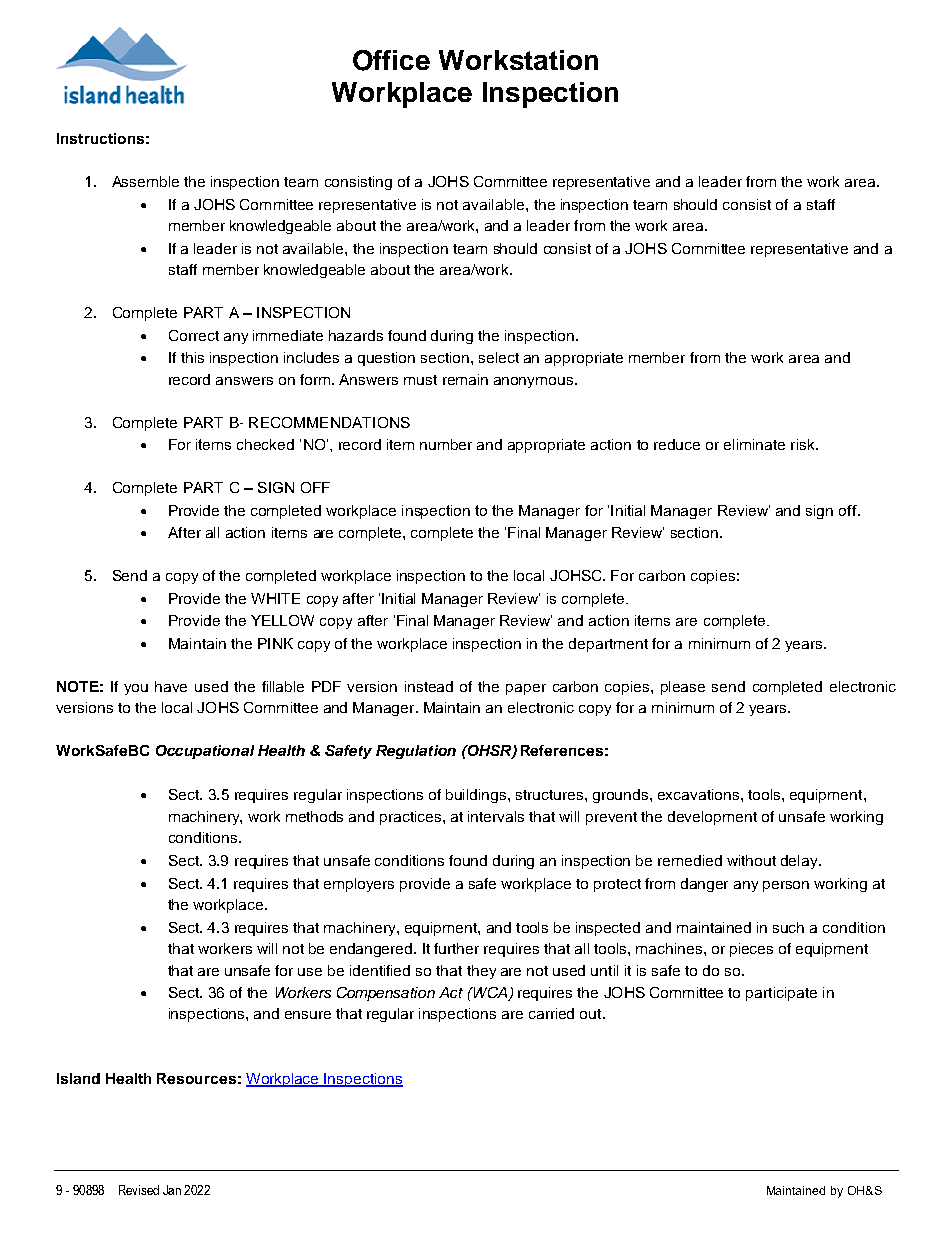 The image size is (952, 1233). I want to click on excavations, so click(700, 794).
